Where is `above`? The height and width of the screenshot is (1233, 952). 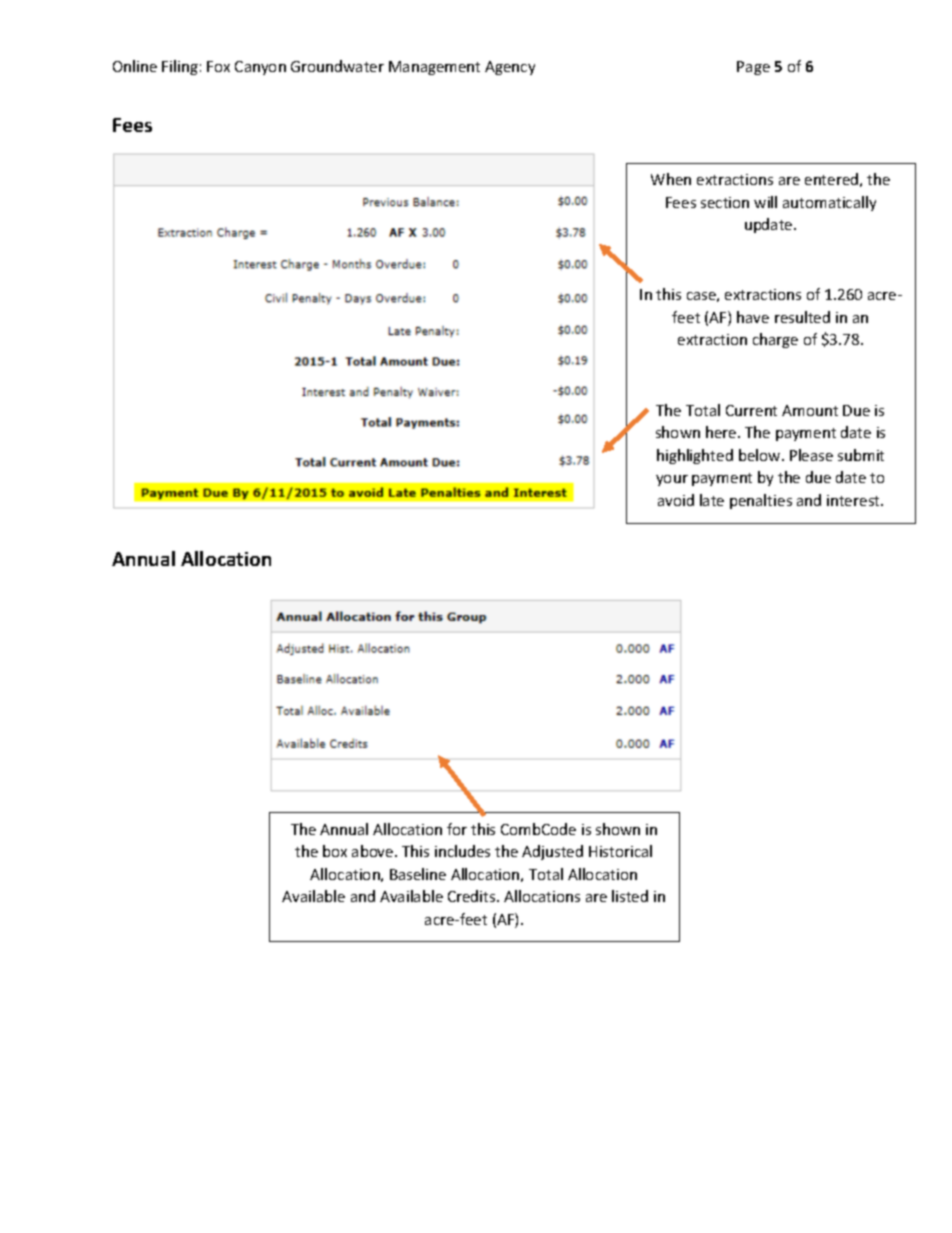 above is located at coordinates (374, 851).
